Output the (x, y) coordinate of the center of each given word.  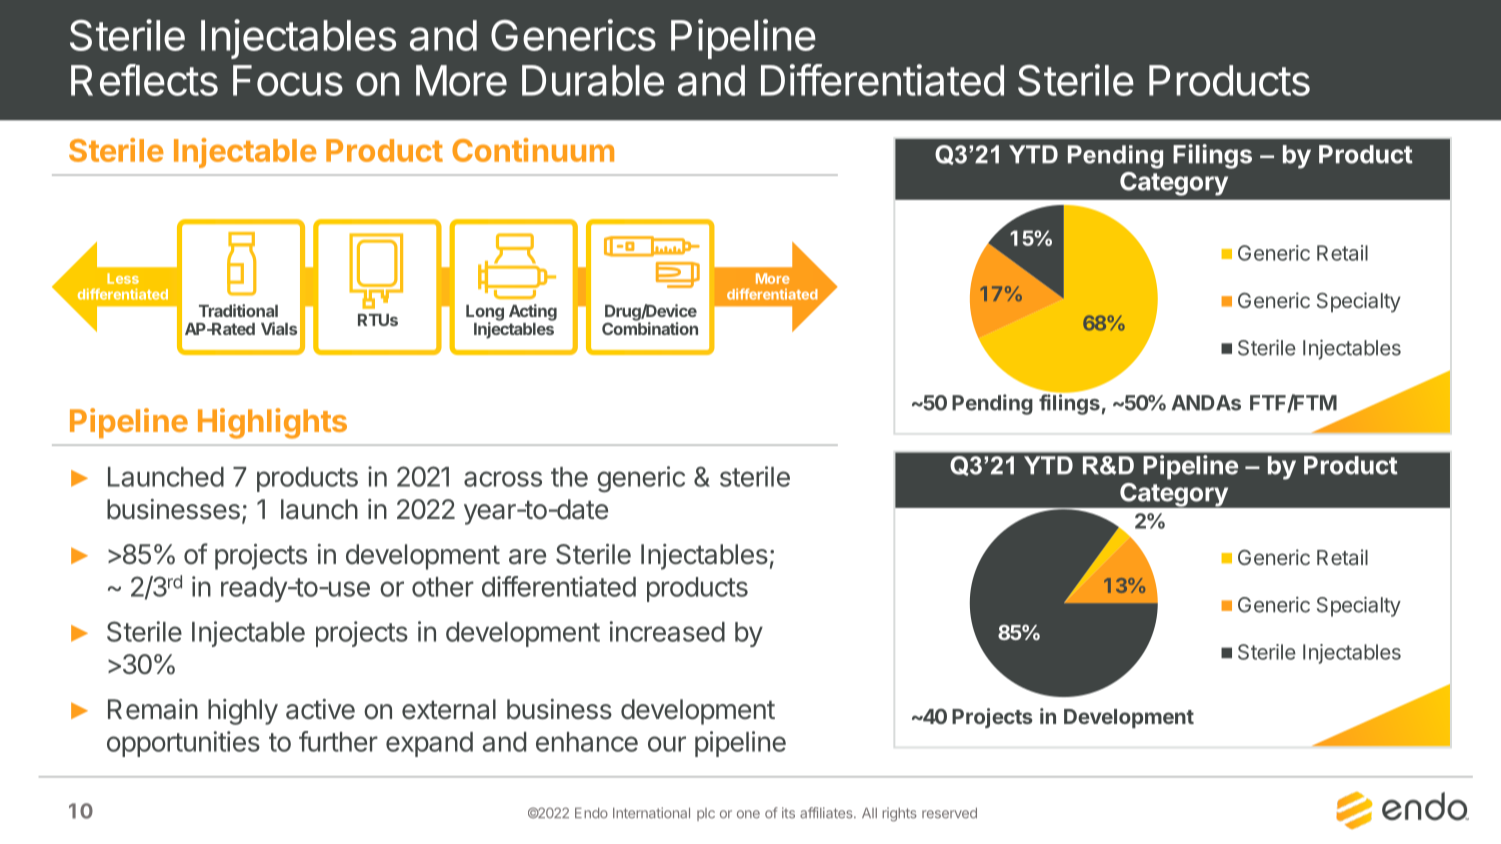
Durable (593, 80)
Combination (650, 327)
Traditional (238, 310)
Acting (533, 312)
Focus (288, 80)
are (527, 557)
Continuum (533, 150)
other (443, 587)
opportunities (183, 744)
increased (667, 631)
